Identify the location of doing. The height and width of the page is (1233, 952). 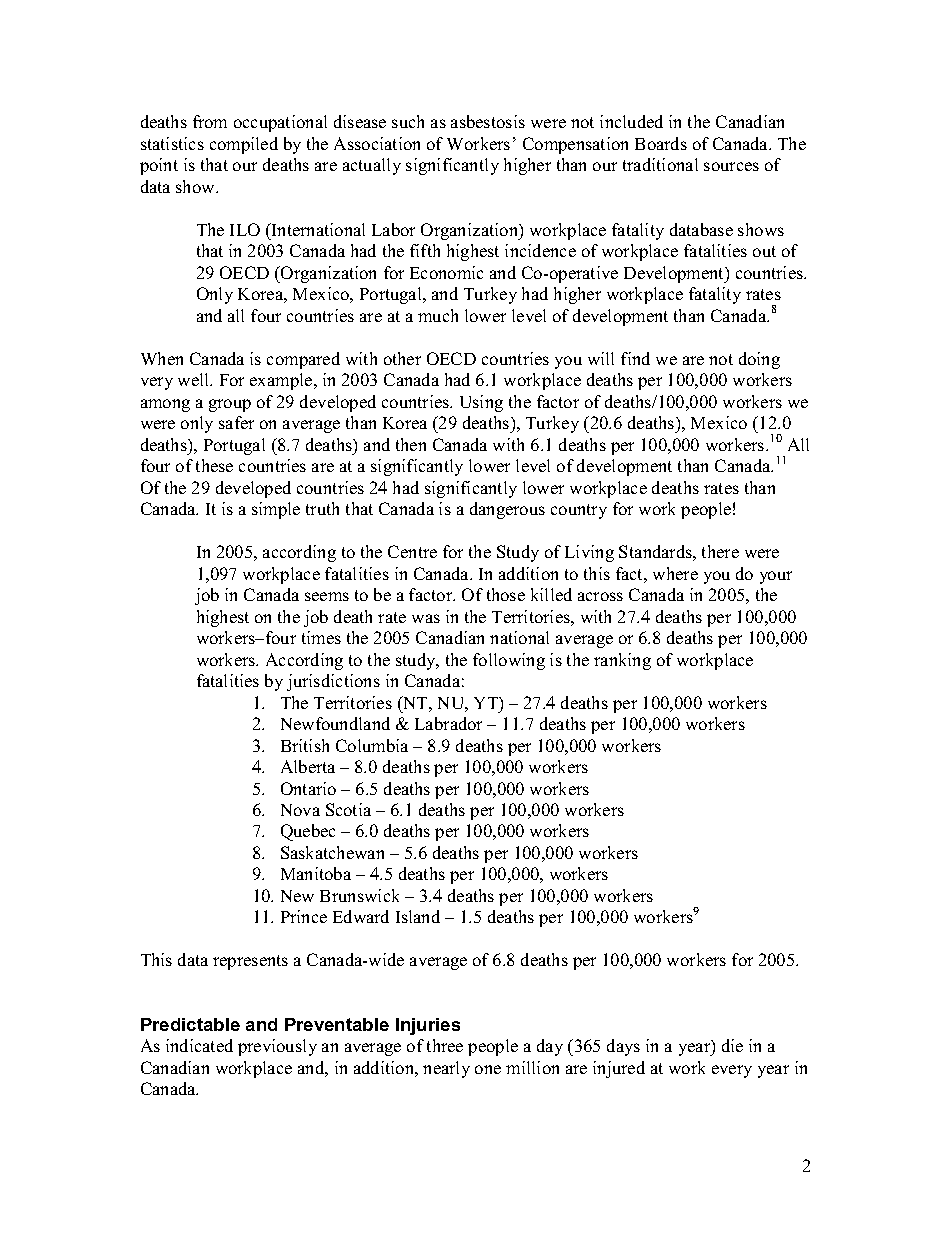
(759, 360).
